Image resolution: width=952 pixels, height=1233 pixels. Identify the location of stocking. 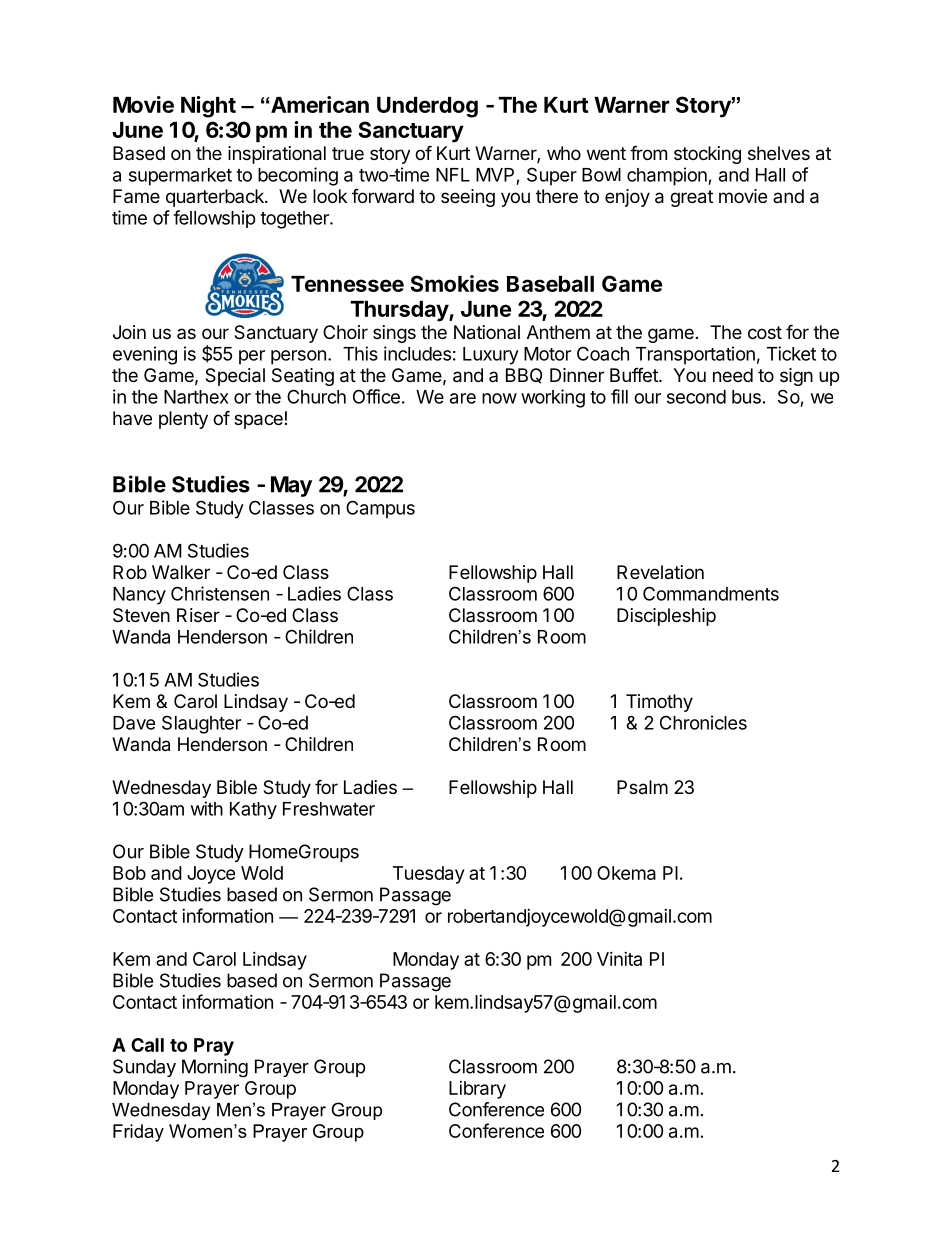
(707, 155).
